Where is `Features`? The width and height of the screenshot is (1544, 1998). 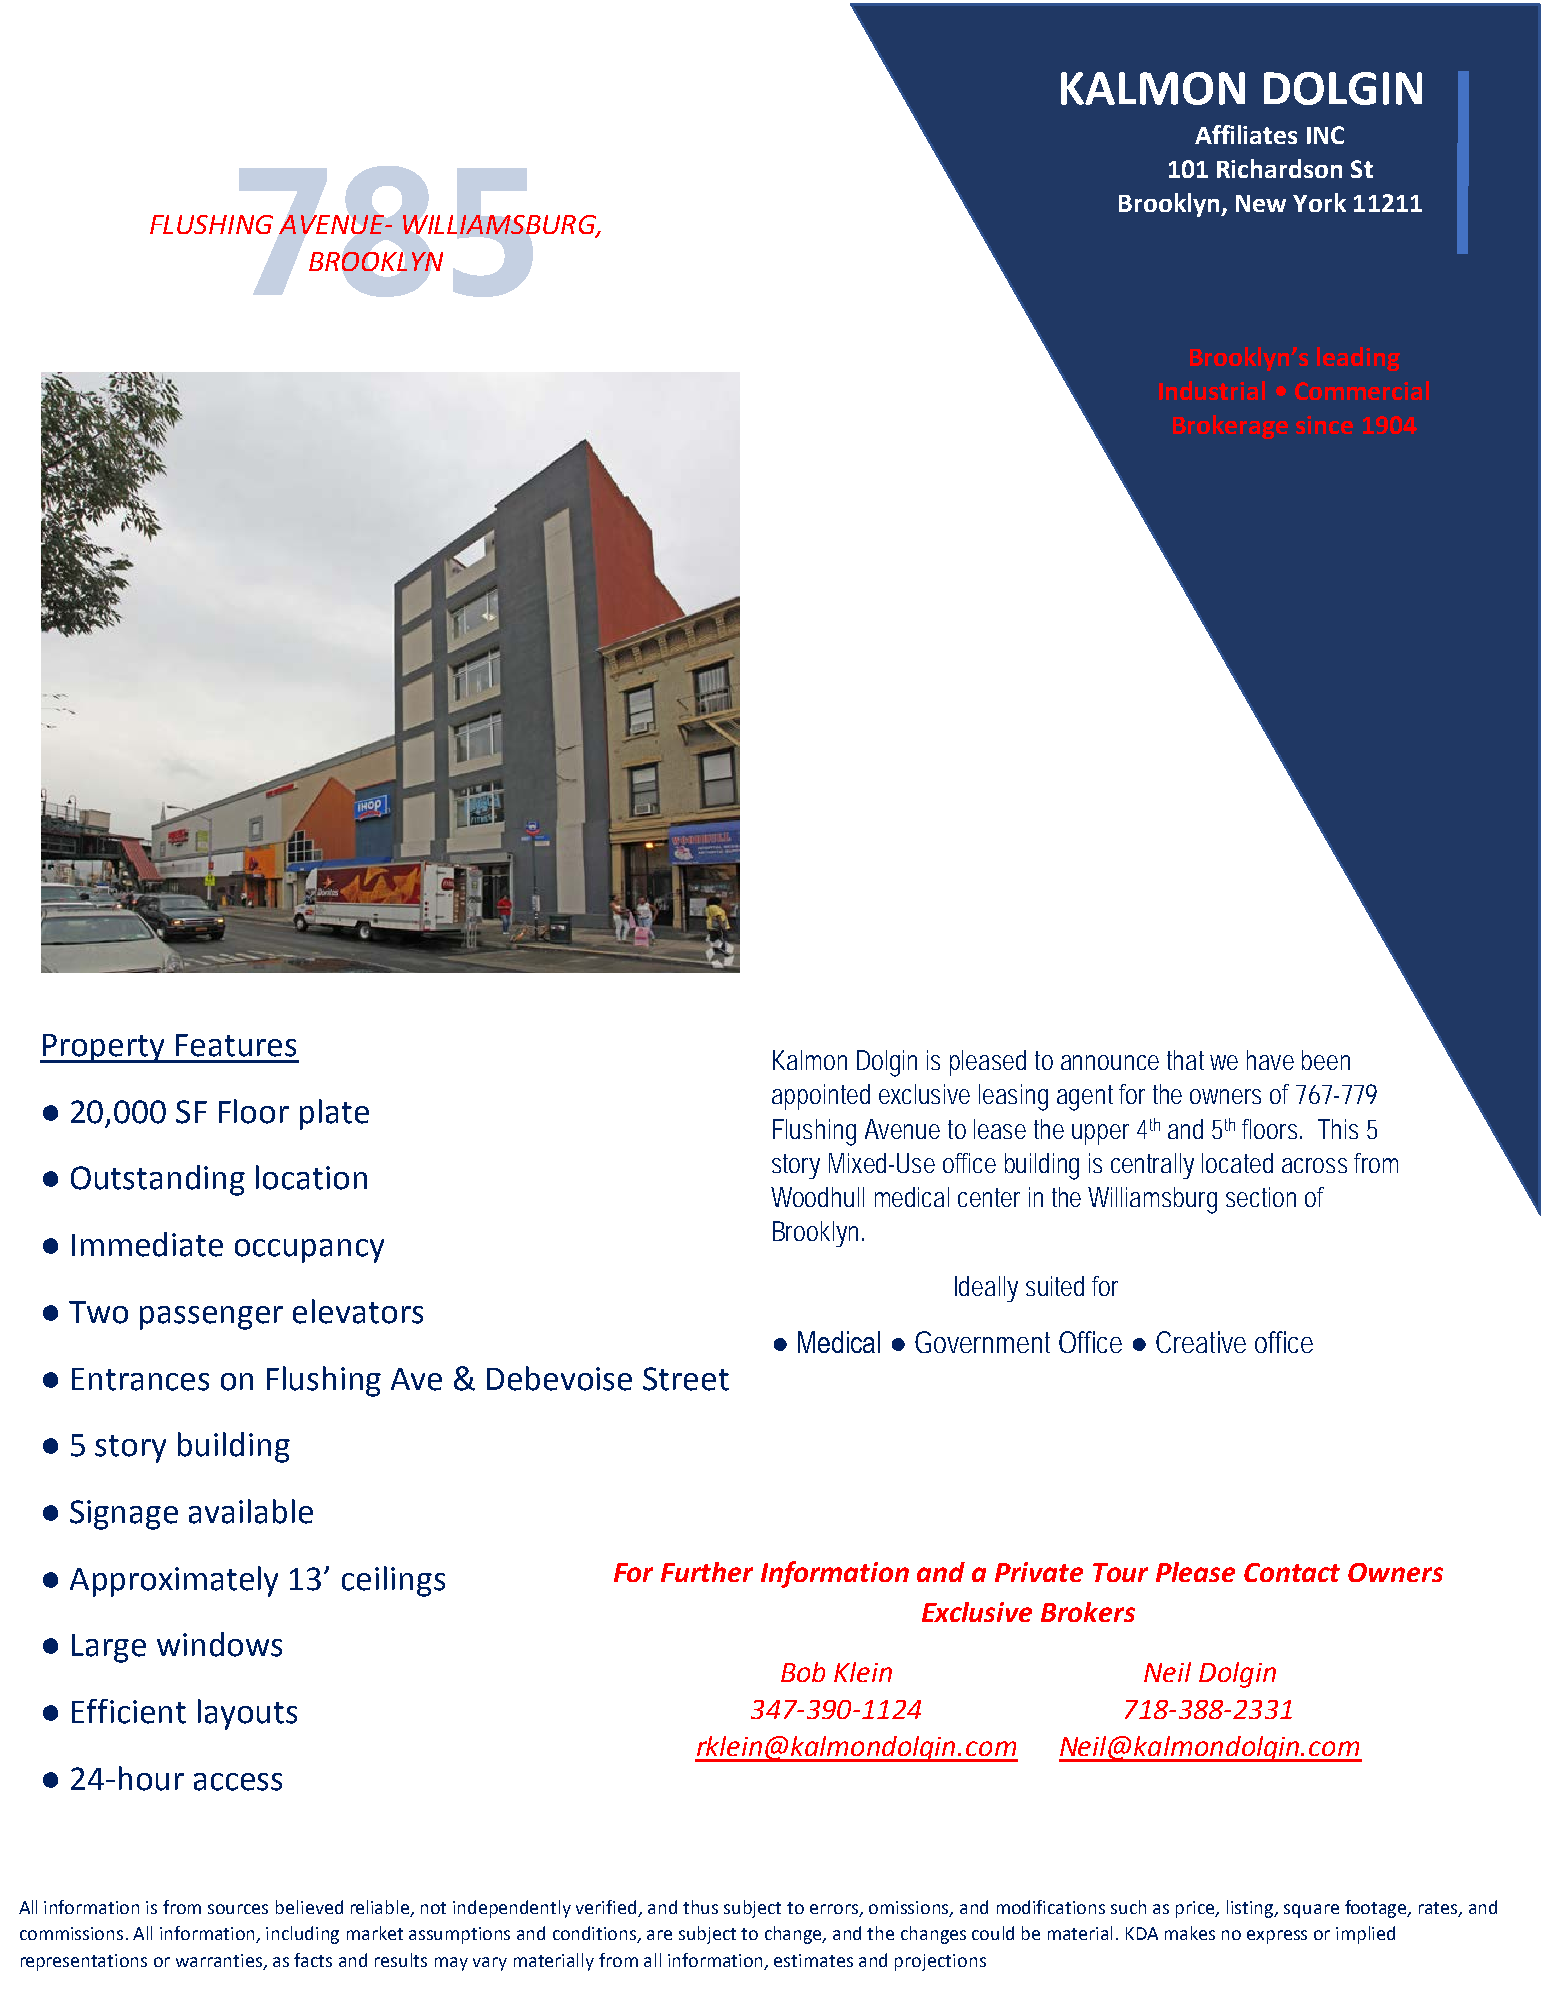 Features is located at coordinates (236, 1045).
